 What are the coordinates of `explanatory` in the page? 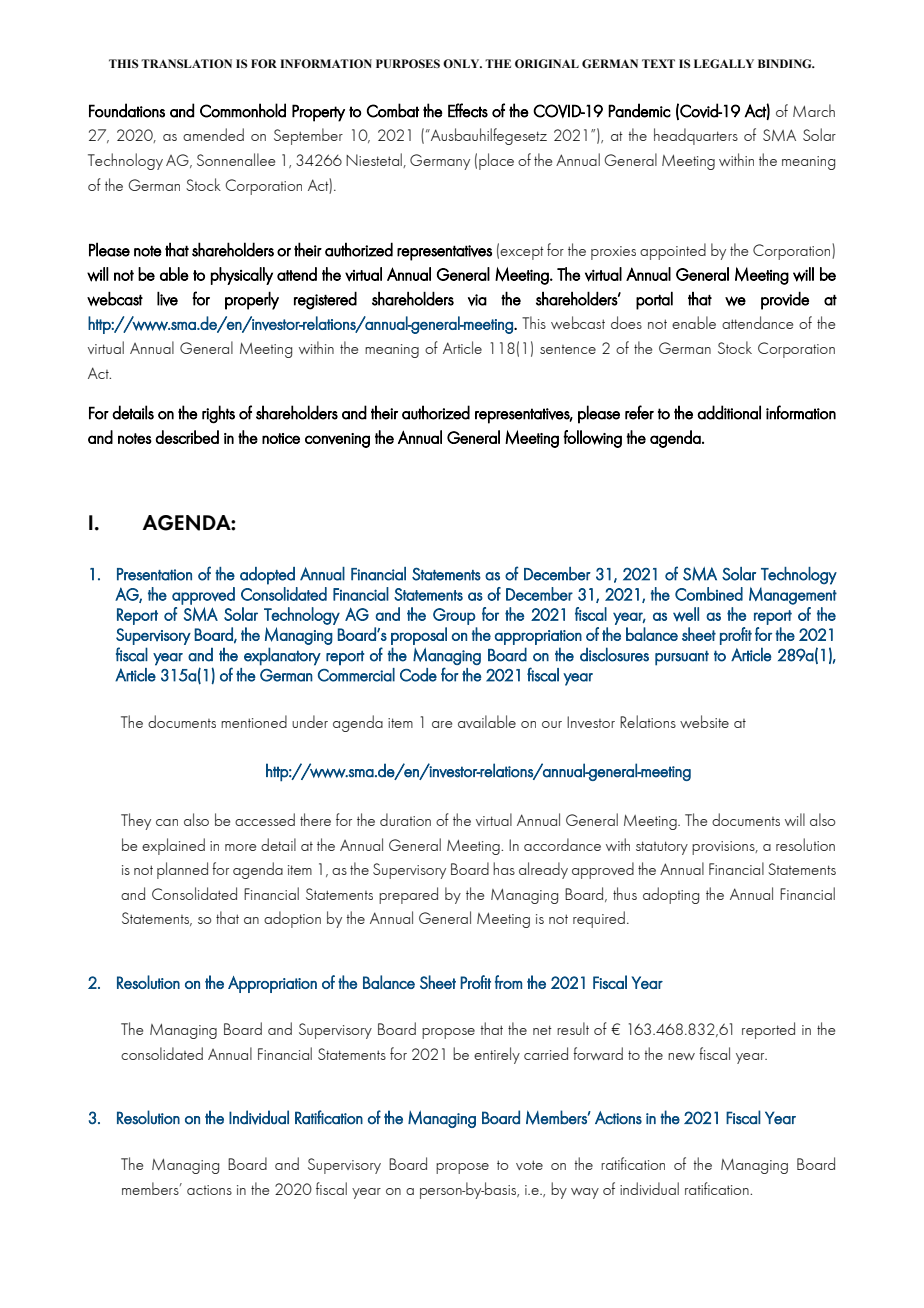 It's located at (282, 656).
